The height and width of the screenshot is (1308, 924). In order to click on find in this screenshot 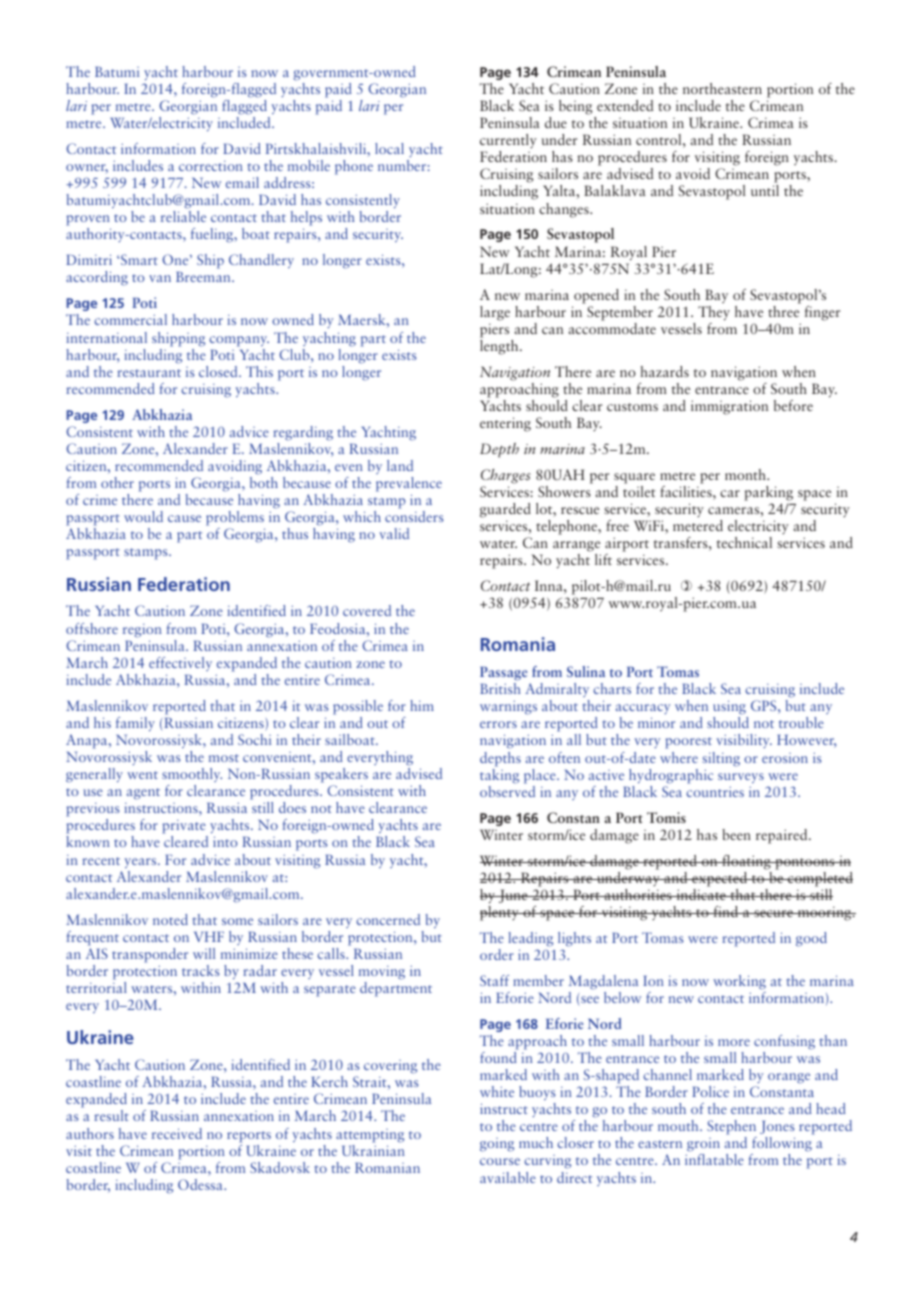, I will do `click(726, 911)`.
